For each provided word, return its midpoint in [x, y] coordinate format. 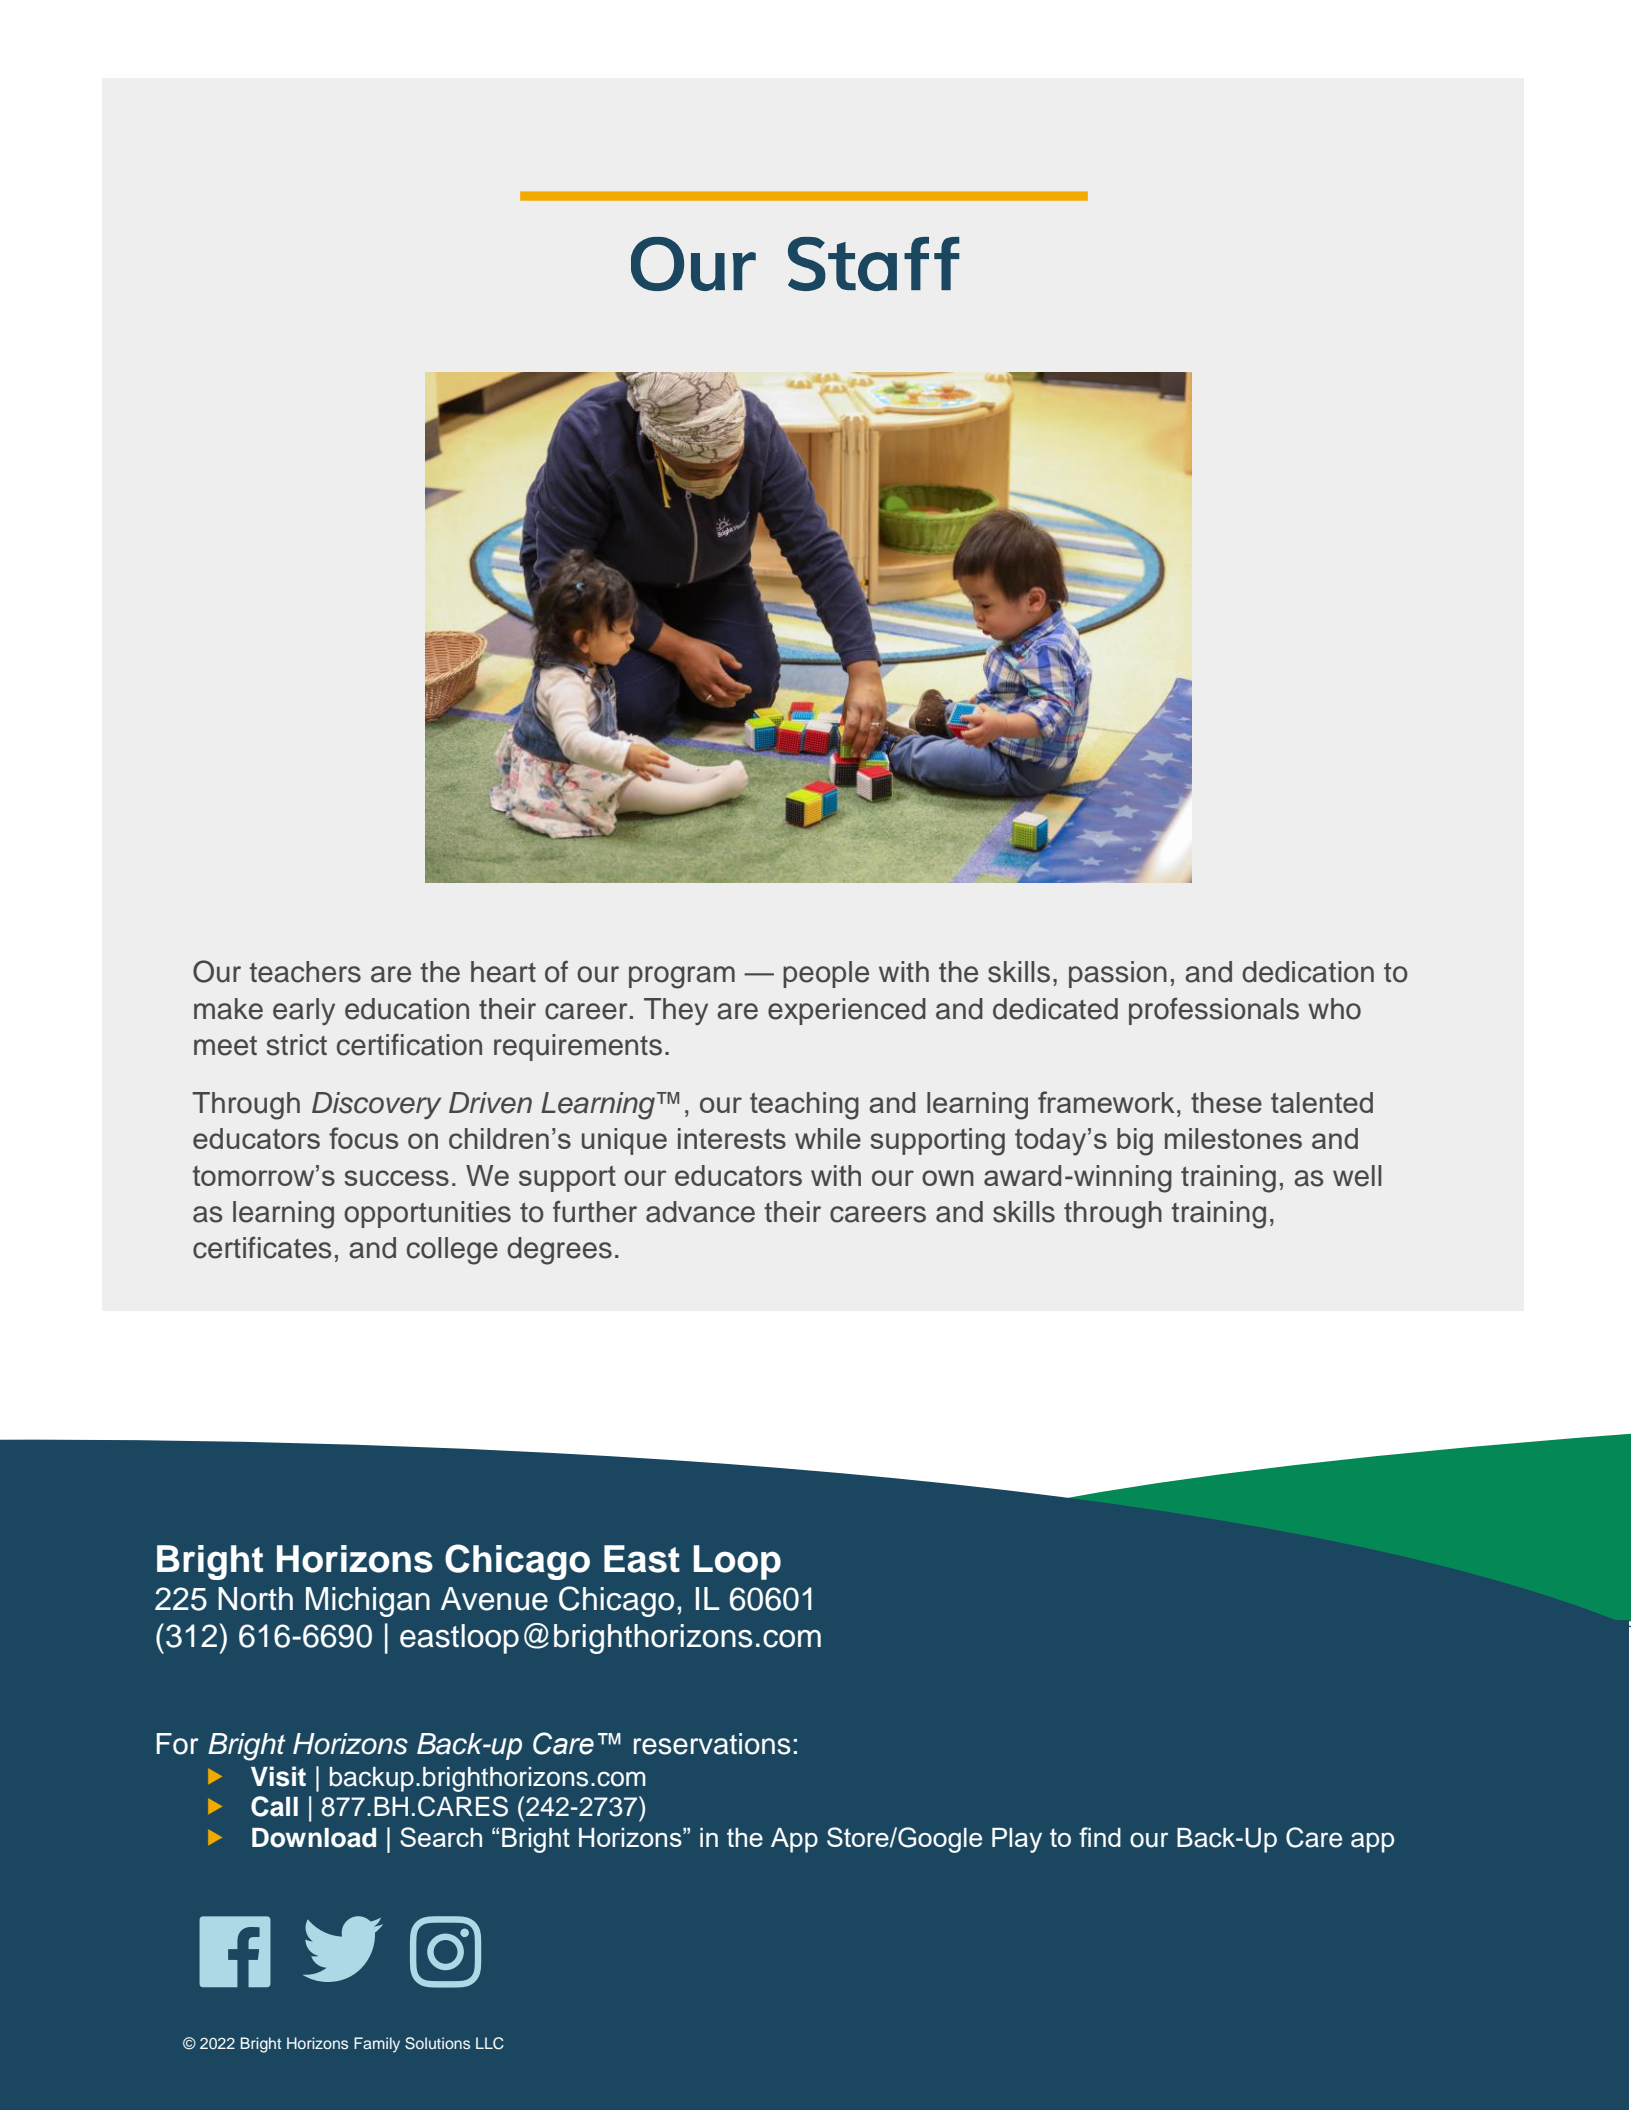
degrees [559, 1251]
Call [274, 1806]
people [826, 974]
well [1357, 1176]
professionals [1214, 1011]
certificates [262, 1248]
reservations [712, 1744]
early [304, 1011]
